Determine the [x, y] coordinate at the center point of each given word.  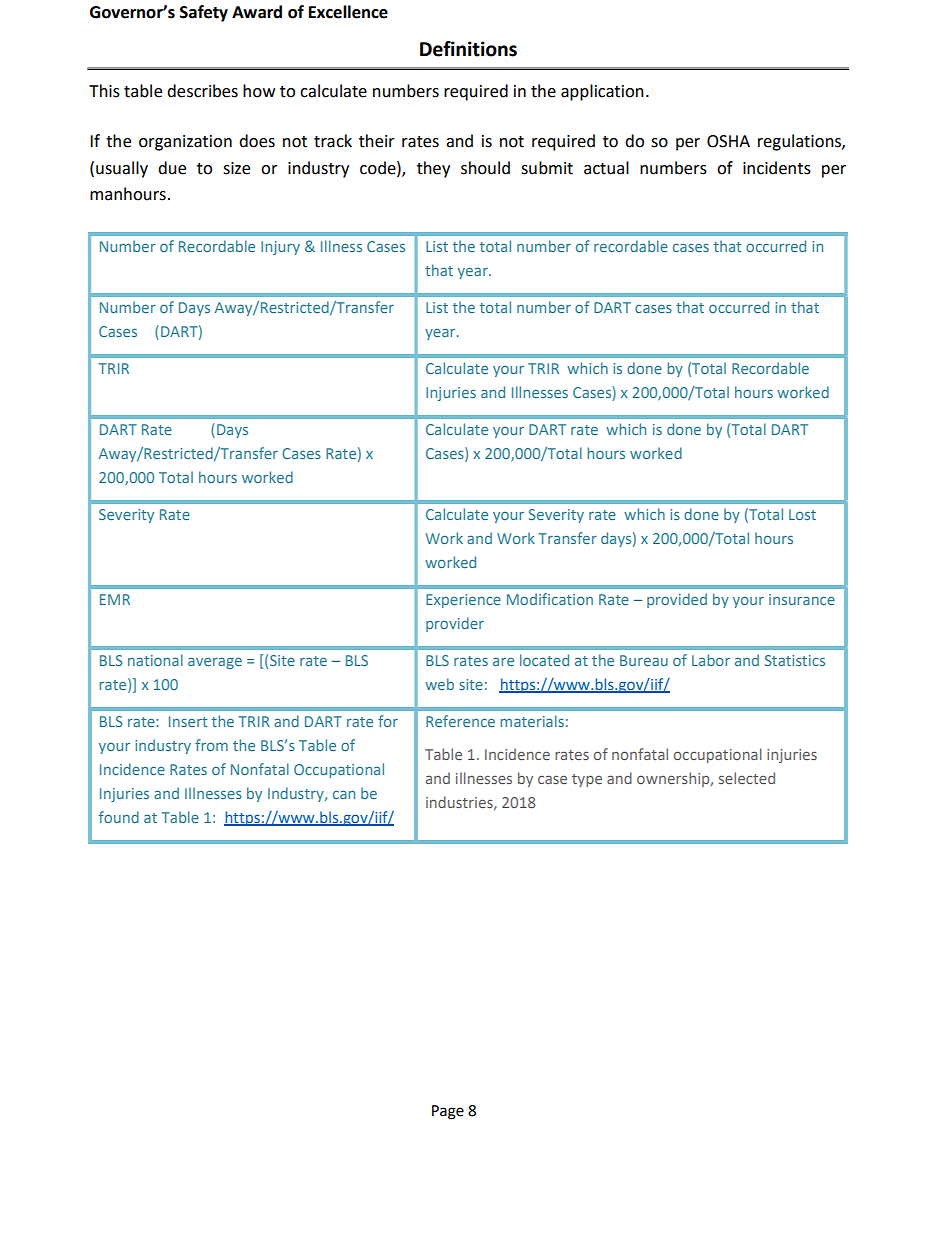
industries [460, 803]
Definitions [468, 49]
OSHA [728, 141]
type [587, 780]
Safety [204, 13]
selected [747, 778]
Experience [463, 601]
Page [448, 1112]
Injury [280, 248]
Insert [188, 721]
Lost [802, 514]
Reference [460, 721]
